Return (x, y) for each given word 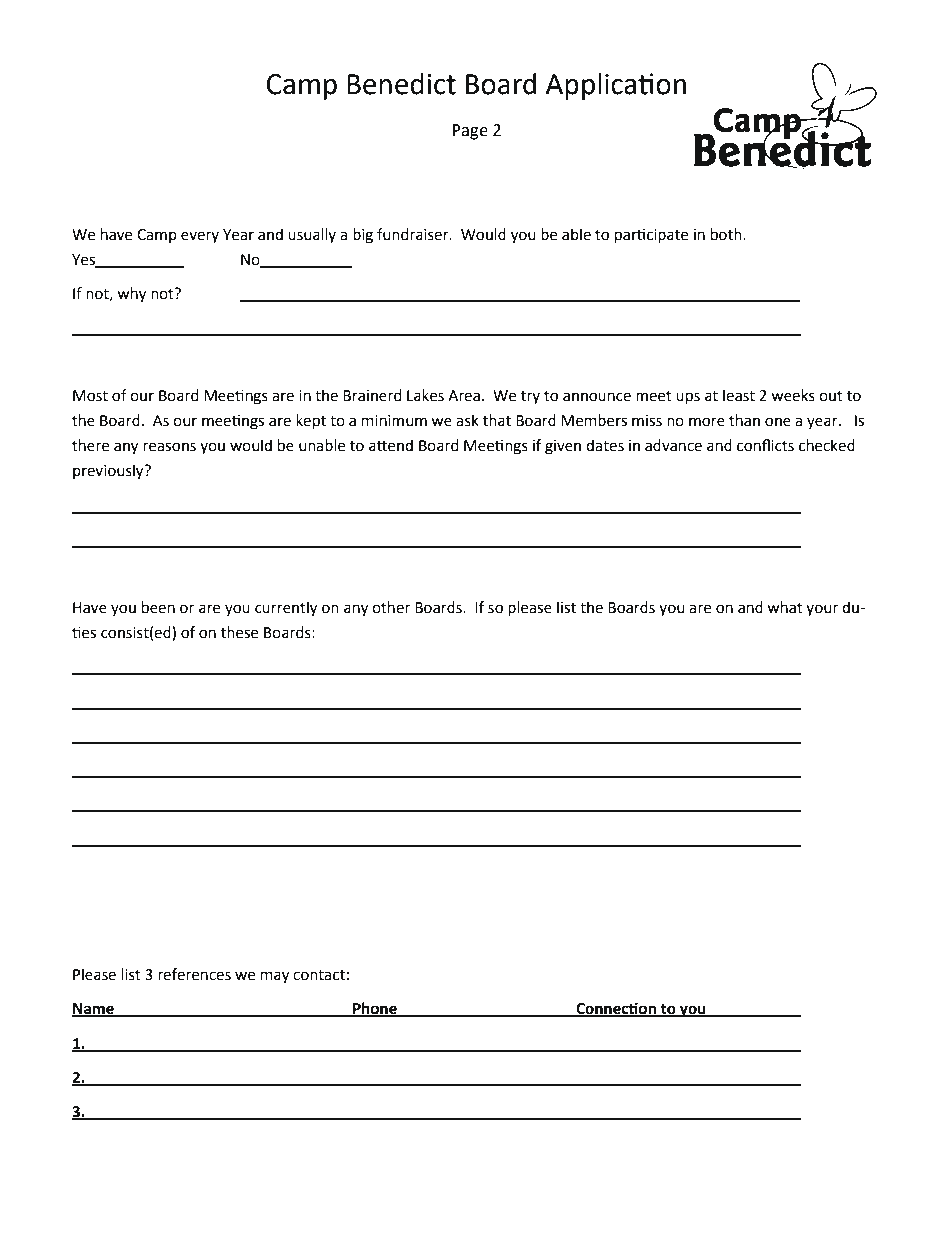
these (239, 632)
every (200, 237)
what (785, 607)
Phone (375, 1009)
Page (470, 132)
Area (464, 396)
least (739, 395)
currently (286, 609)
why (131, 295)
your (822, 610)
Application (616, 86)
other (391, 607)
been (158, 607)
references (194, 974)
